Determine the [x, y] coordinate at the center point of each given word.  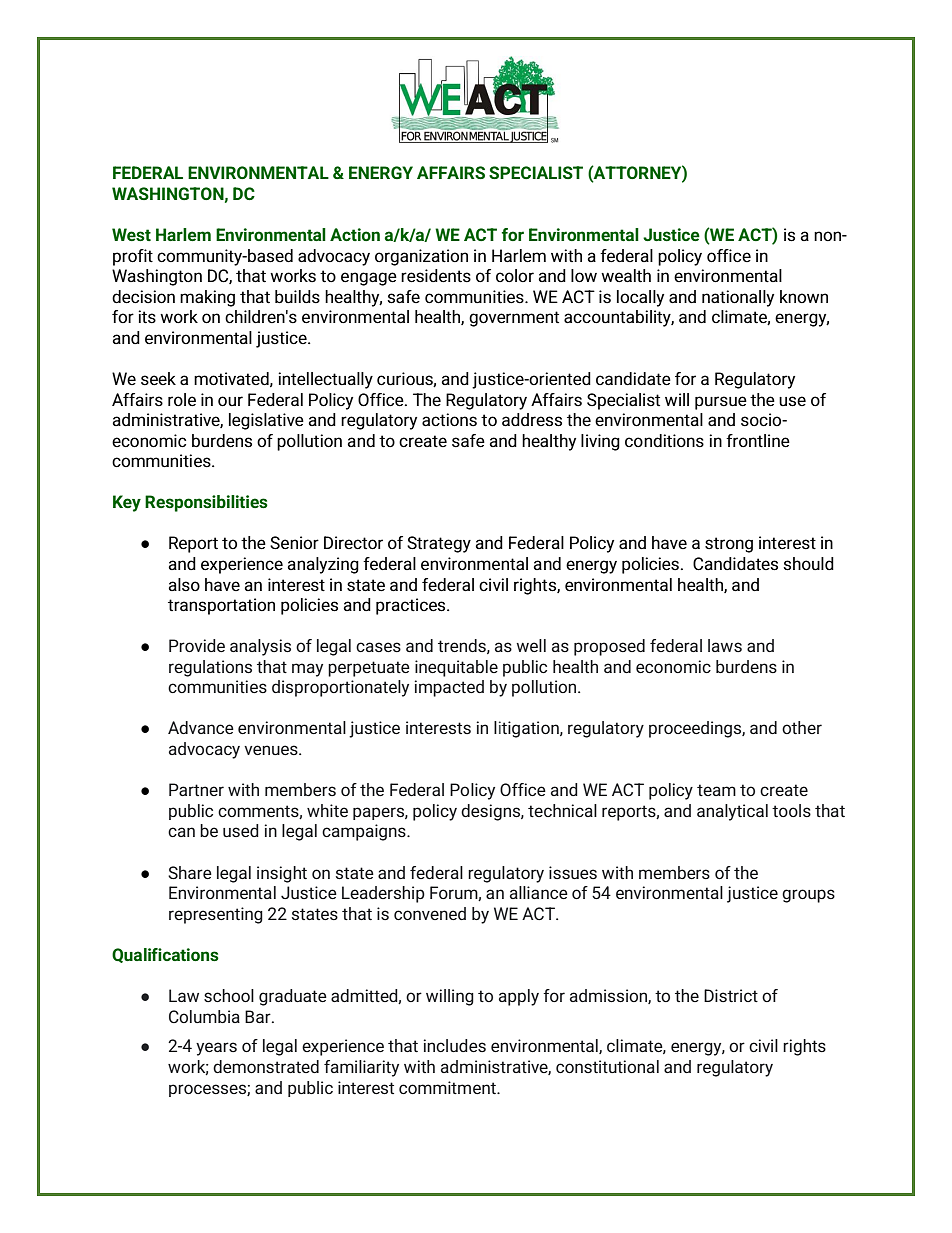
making [207, 298]
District [731, 995]
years [216, 1049]
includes [455, 1045]
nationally [738, 298]
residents [436, 276]
